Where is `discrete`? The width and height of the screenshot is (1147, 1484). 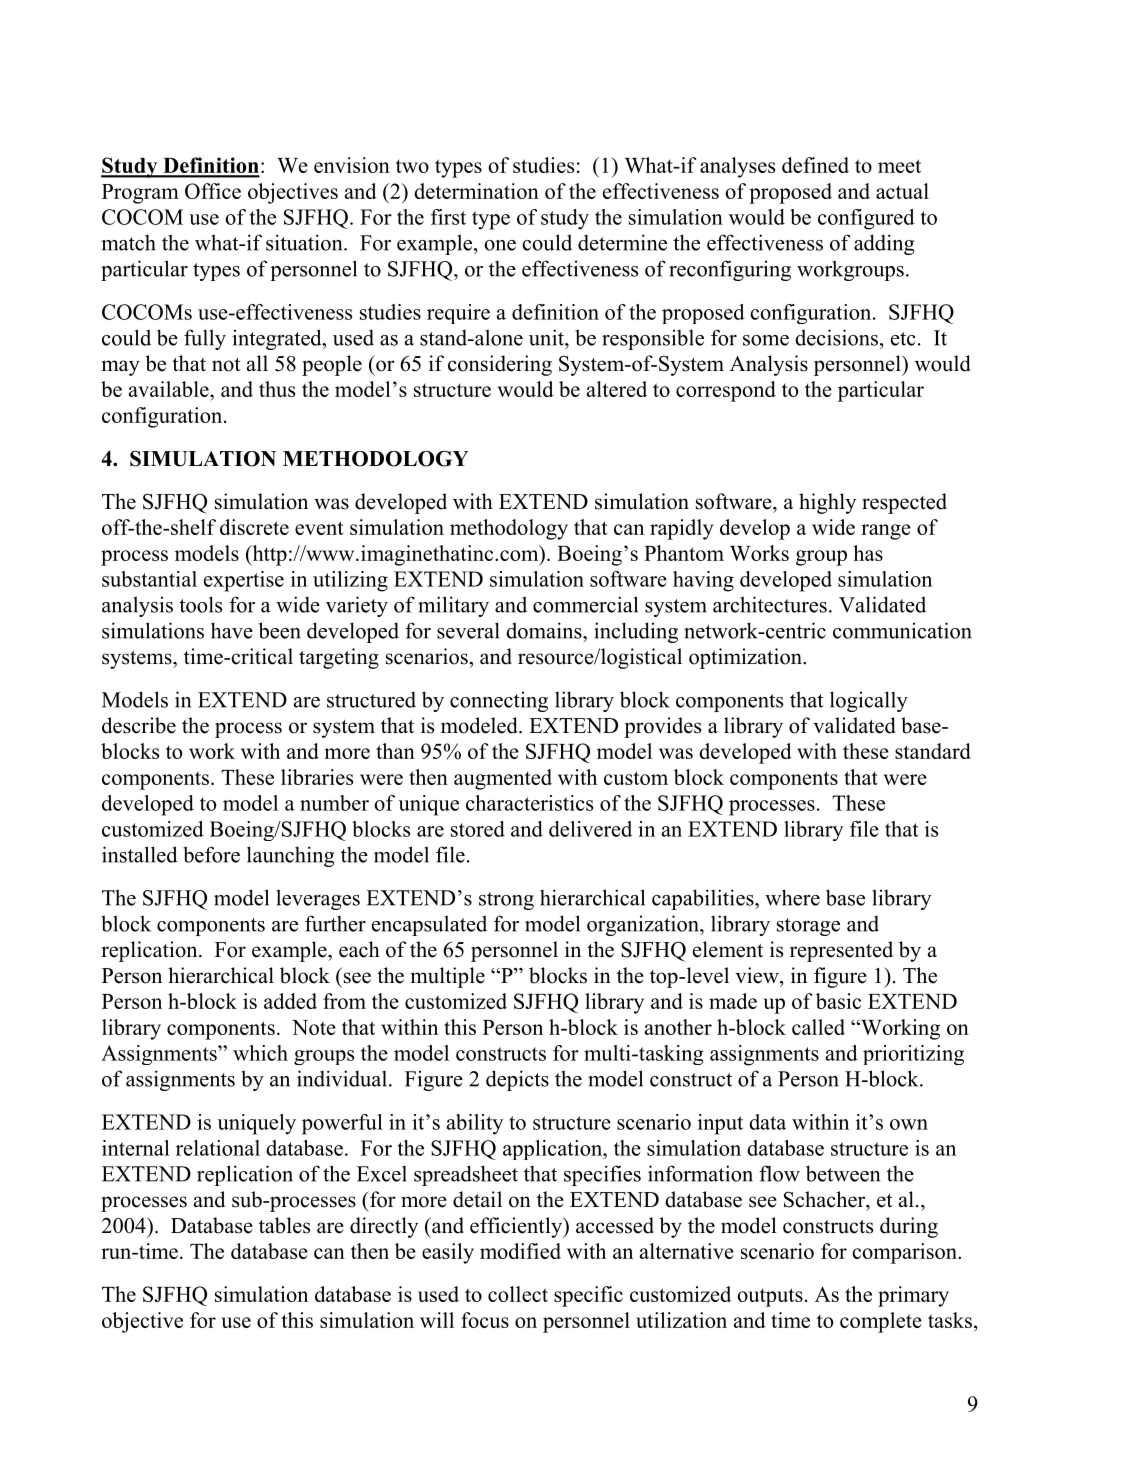
discrete is located at coordinates (254, 527).
